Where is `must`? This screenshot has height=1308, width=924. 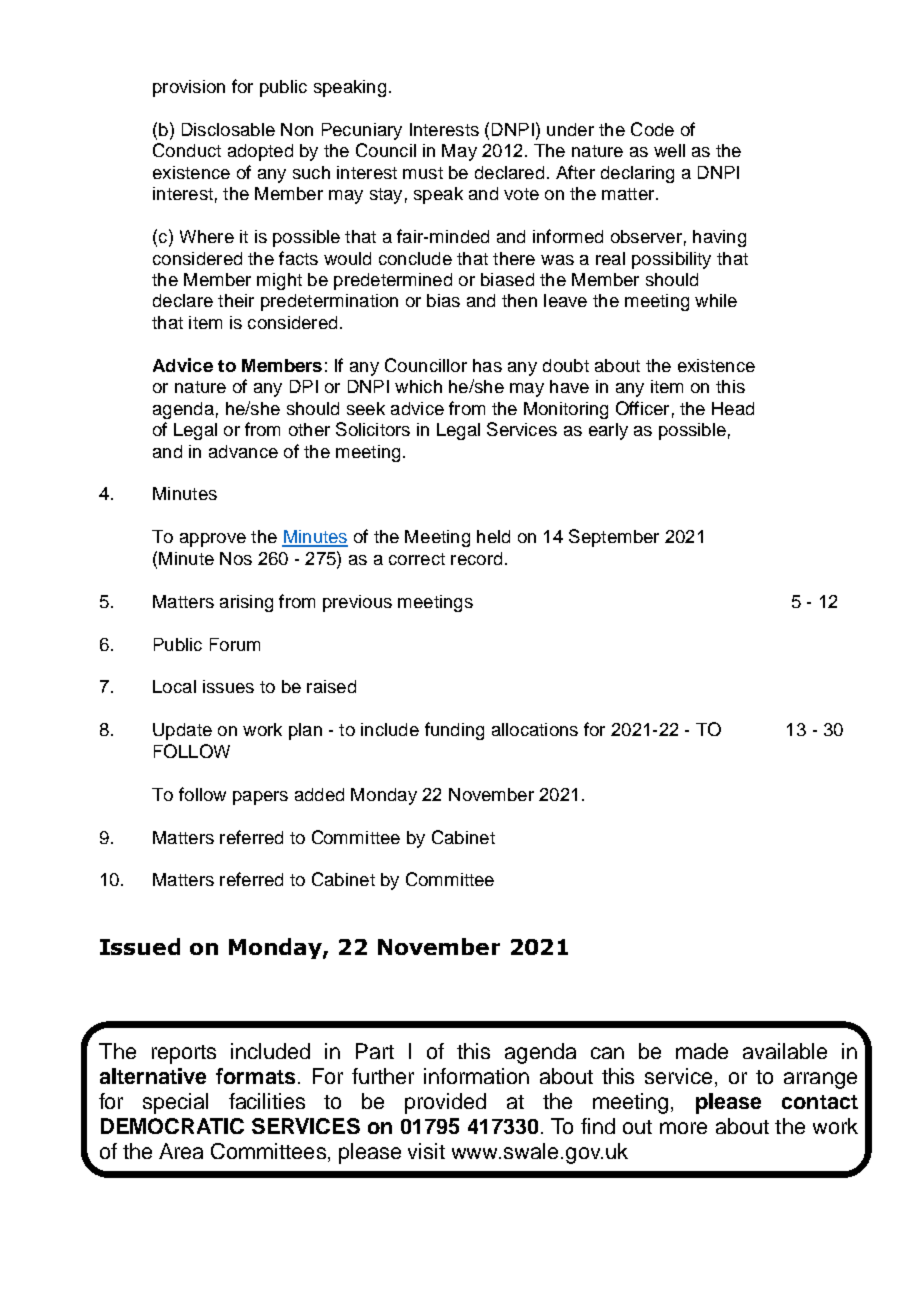 must is located at coordinates (423, 173).
